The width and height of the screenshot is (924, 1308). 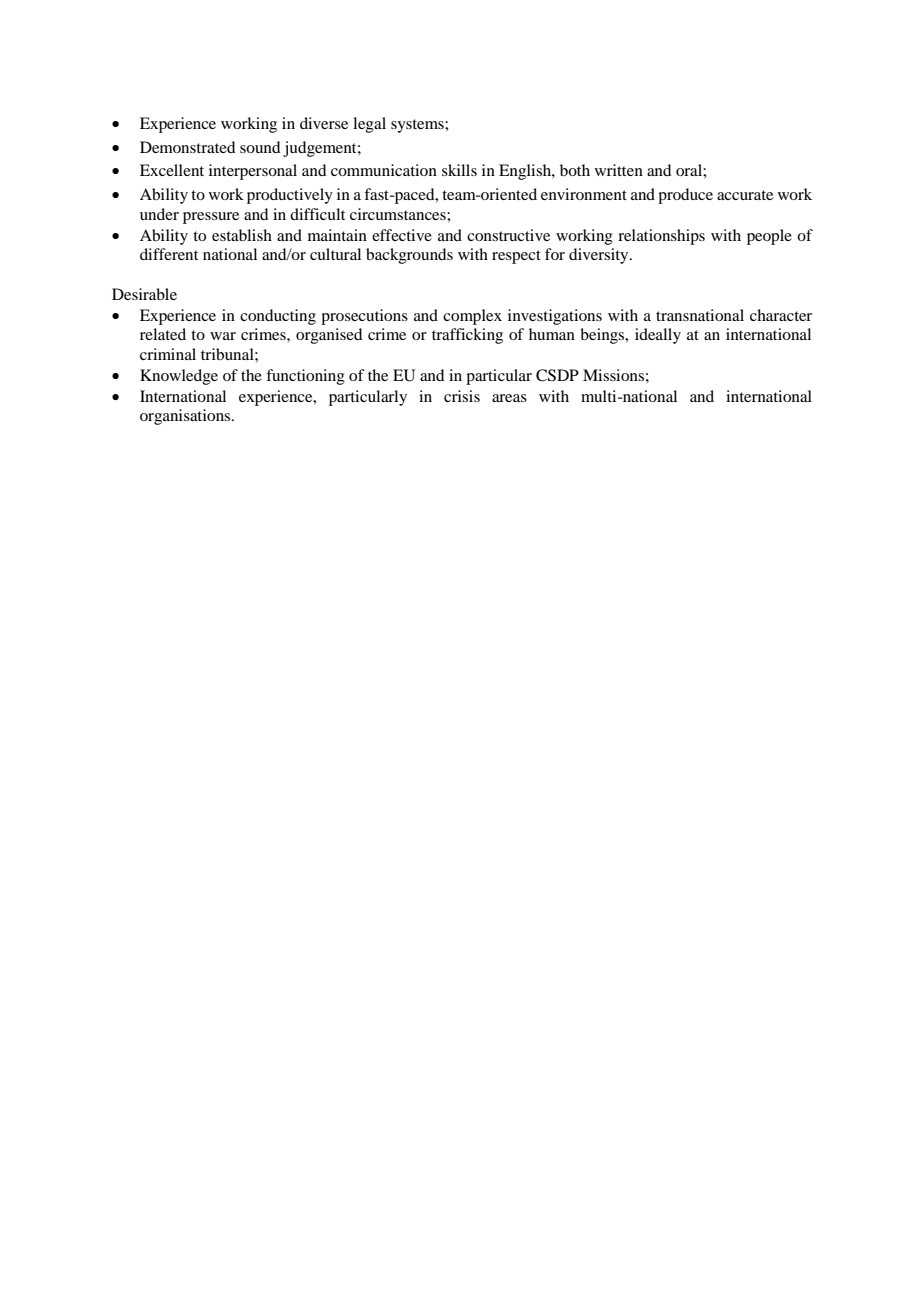 What do you see at coordinates (187, 147) in the screenshot?
I see `Demonstrated` at bounding box center [187, 147].
